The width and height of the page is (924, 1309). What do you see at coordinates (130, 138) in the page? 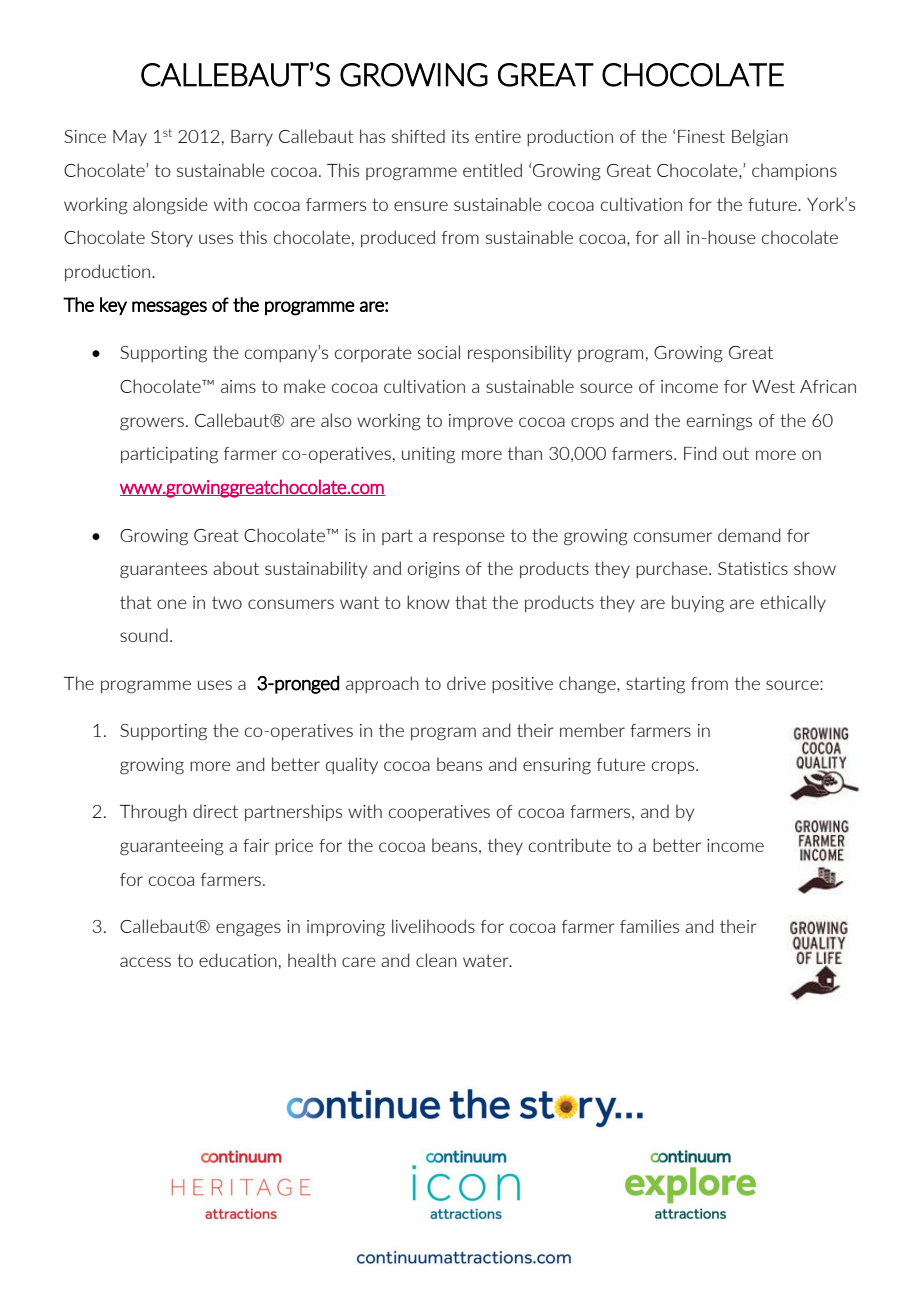
I see `May` at bounding box center [130, 138].
